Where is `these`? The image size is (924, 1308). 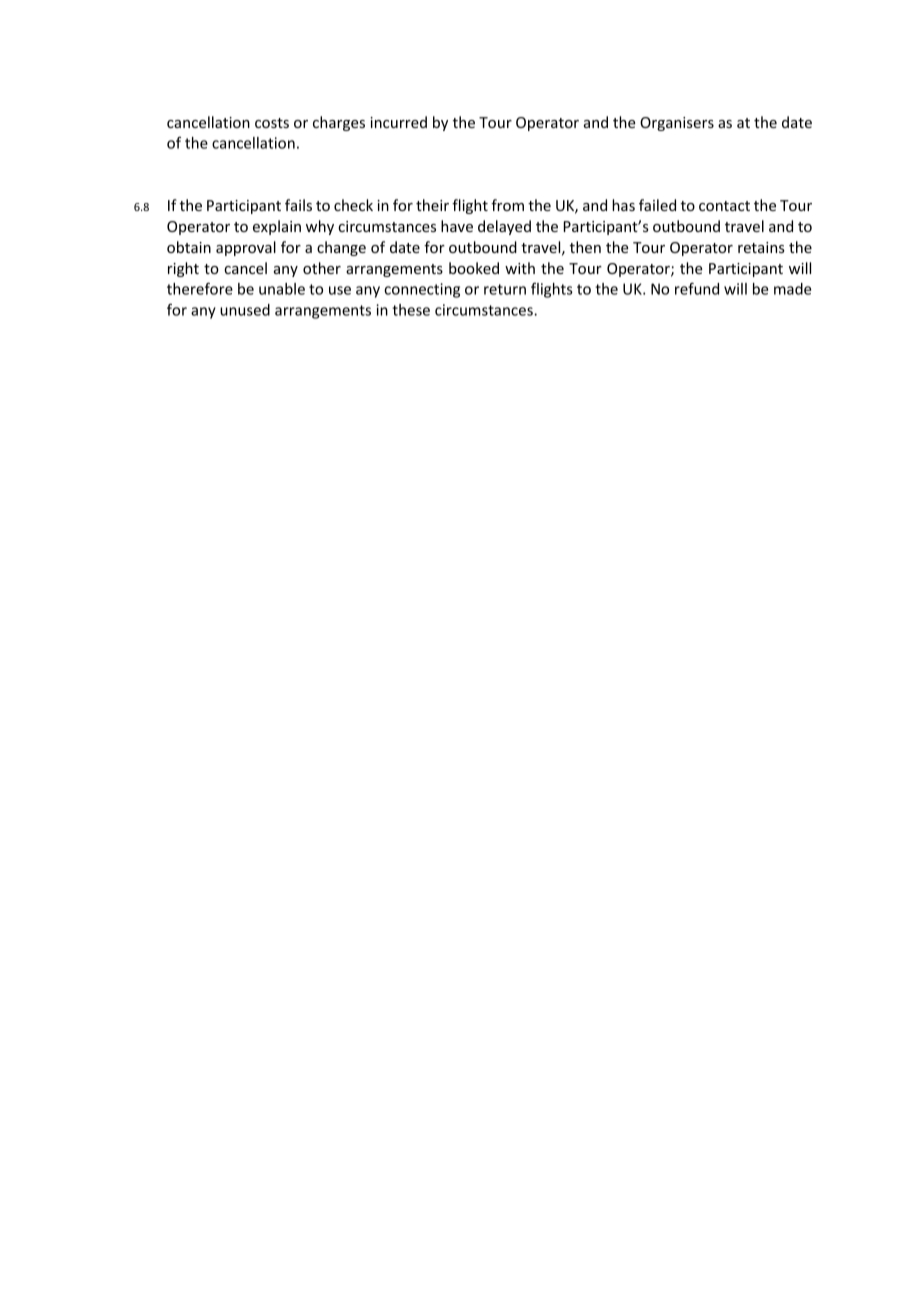 these is located at coordinates (411, 310).
